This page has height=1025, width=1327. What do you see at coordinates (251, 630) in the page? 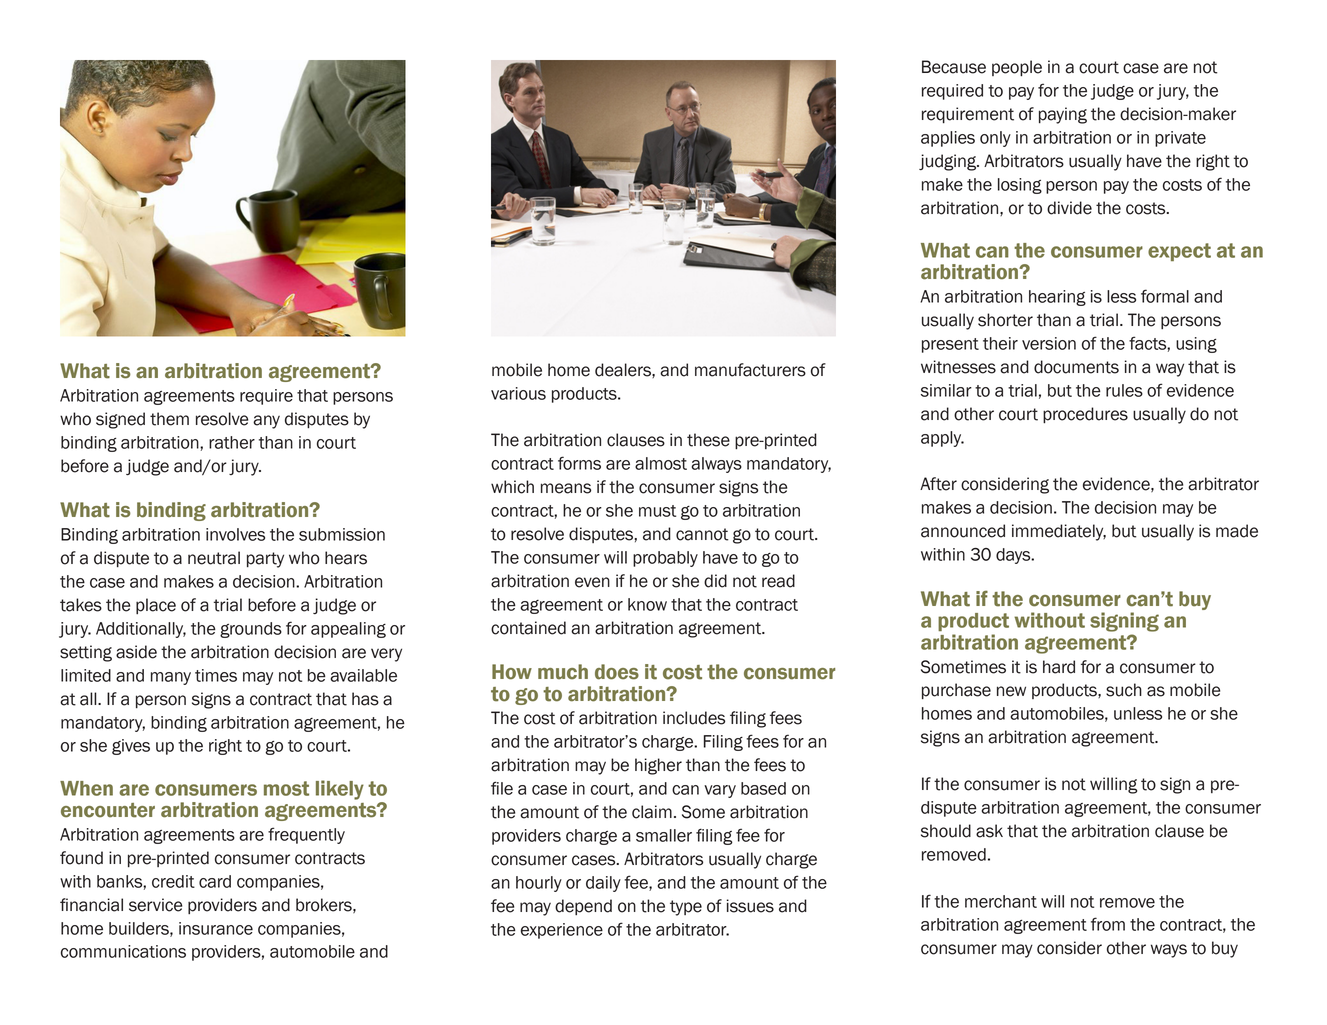
I see `grounds` at bounding box center [251, 630].
